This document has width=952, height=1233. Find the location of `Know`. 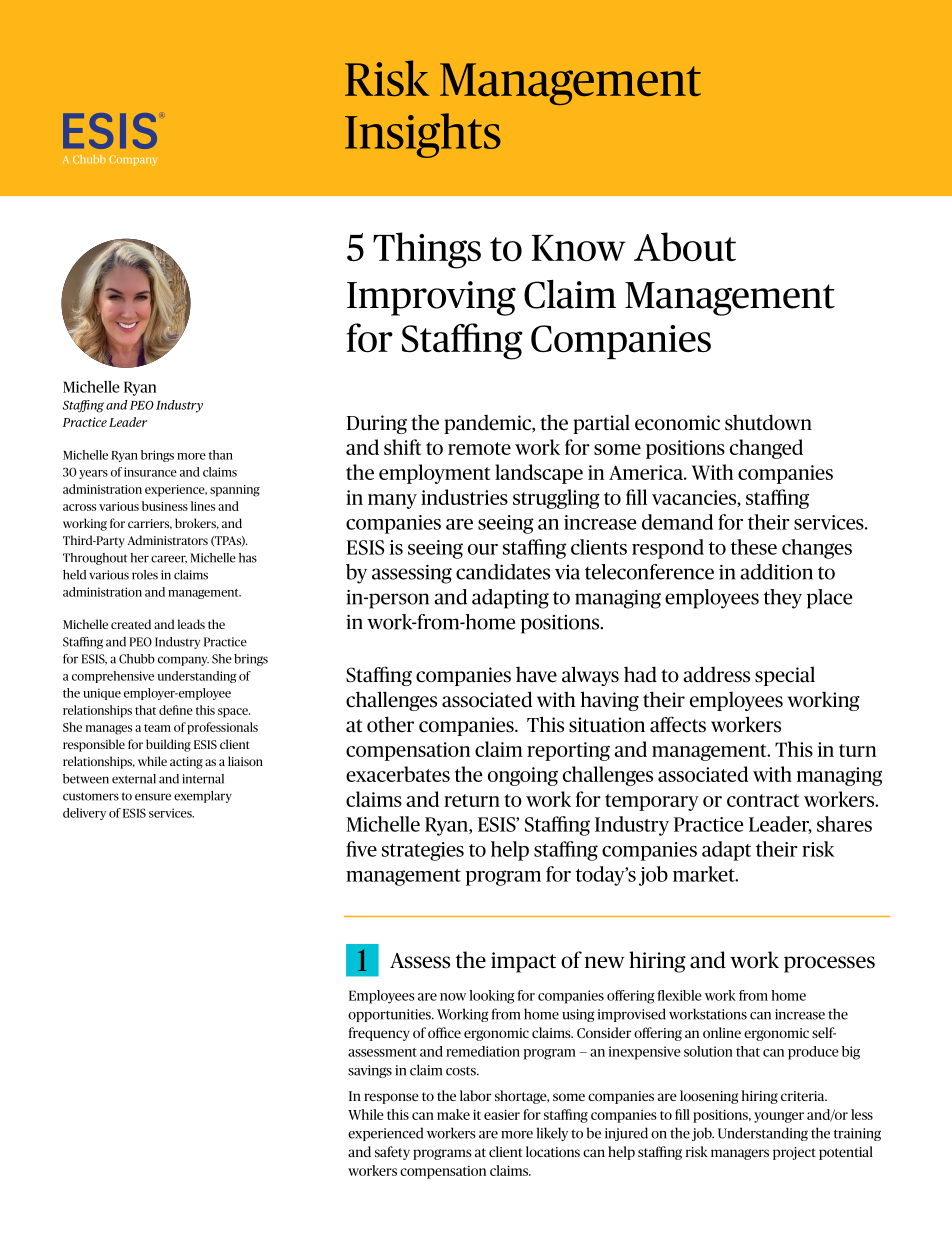

Know is located at coordinates (578, 248).
